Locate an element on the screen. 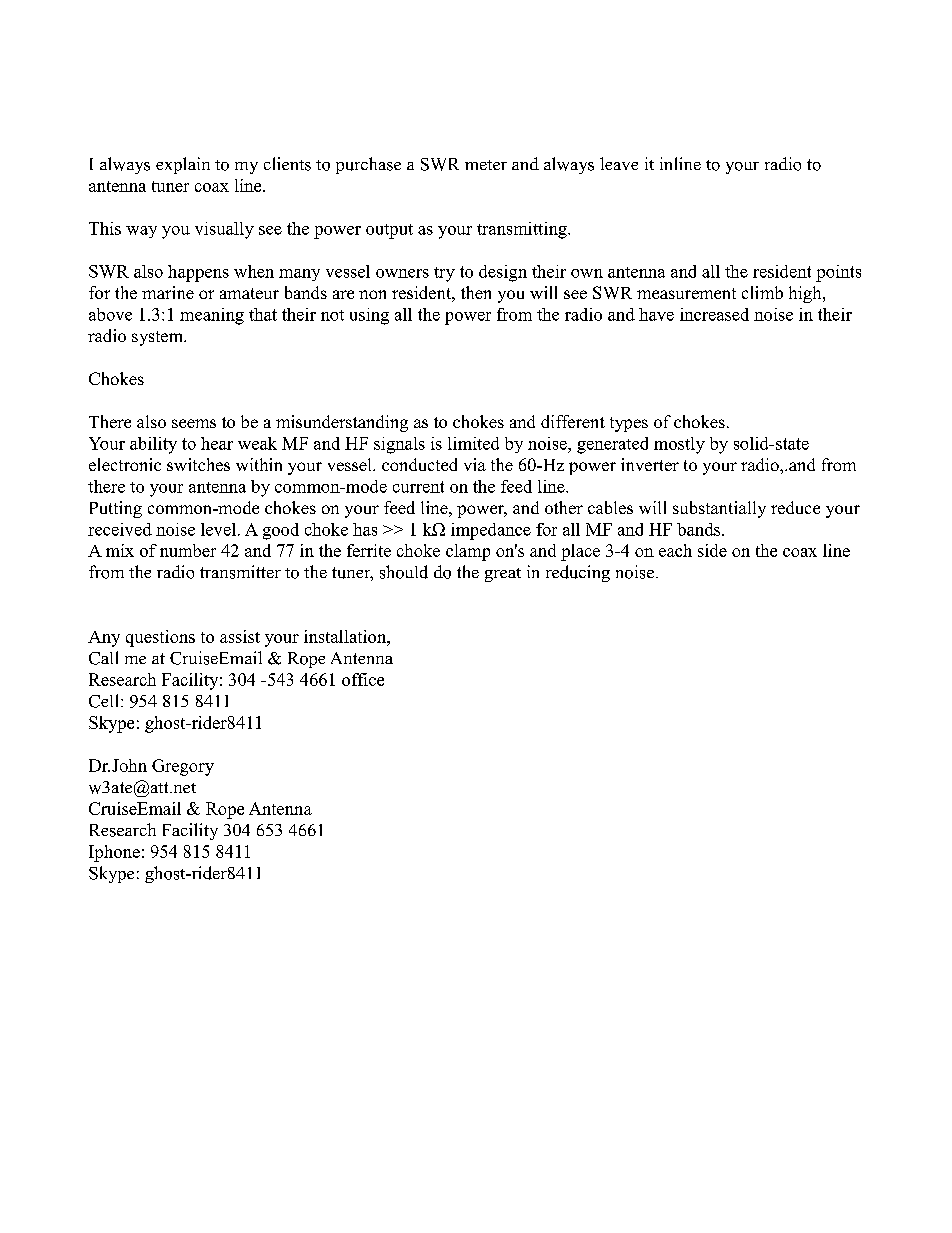 Image resolution: width=952 pixels, height=1233 pixels. each is located at coordinates (675, 550).
